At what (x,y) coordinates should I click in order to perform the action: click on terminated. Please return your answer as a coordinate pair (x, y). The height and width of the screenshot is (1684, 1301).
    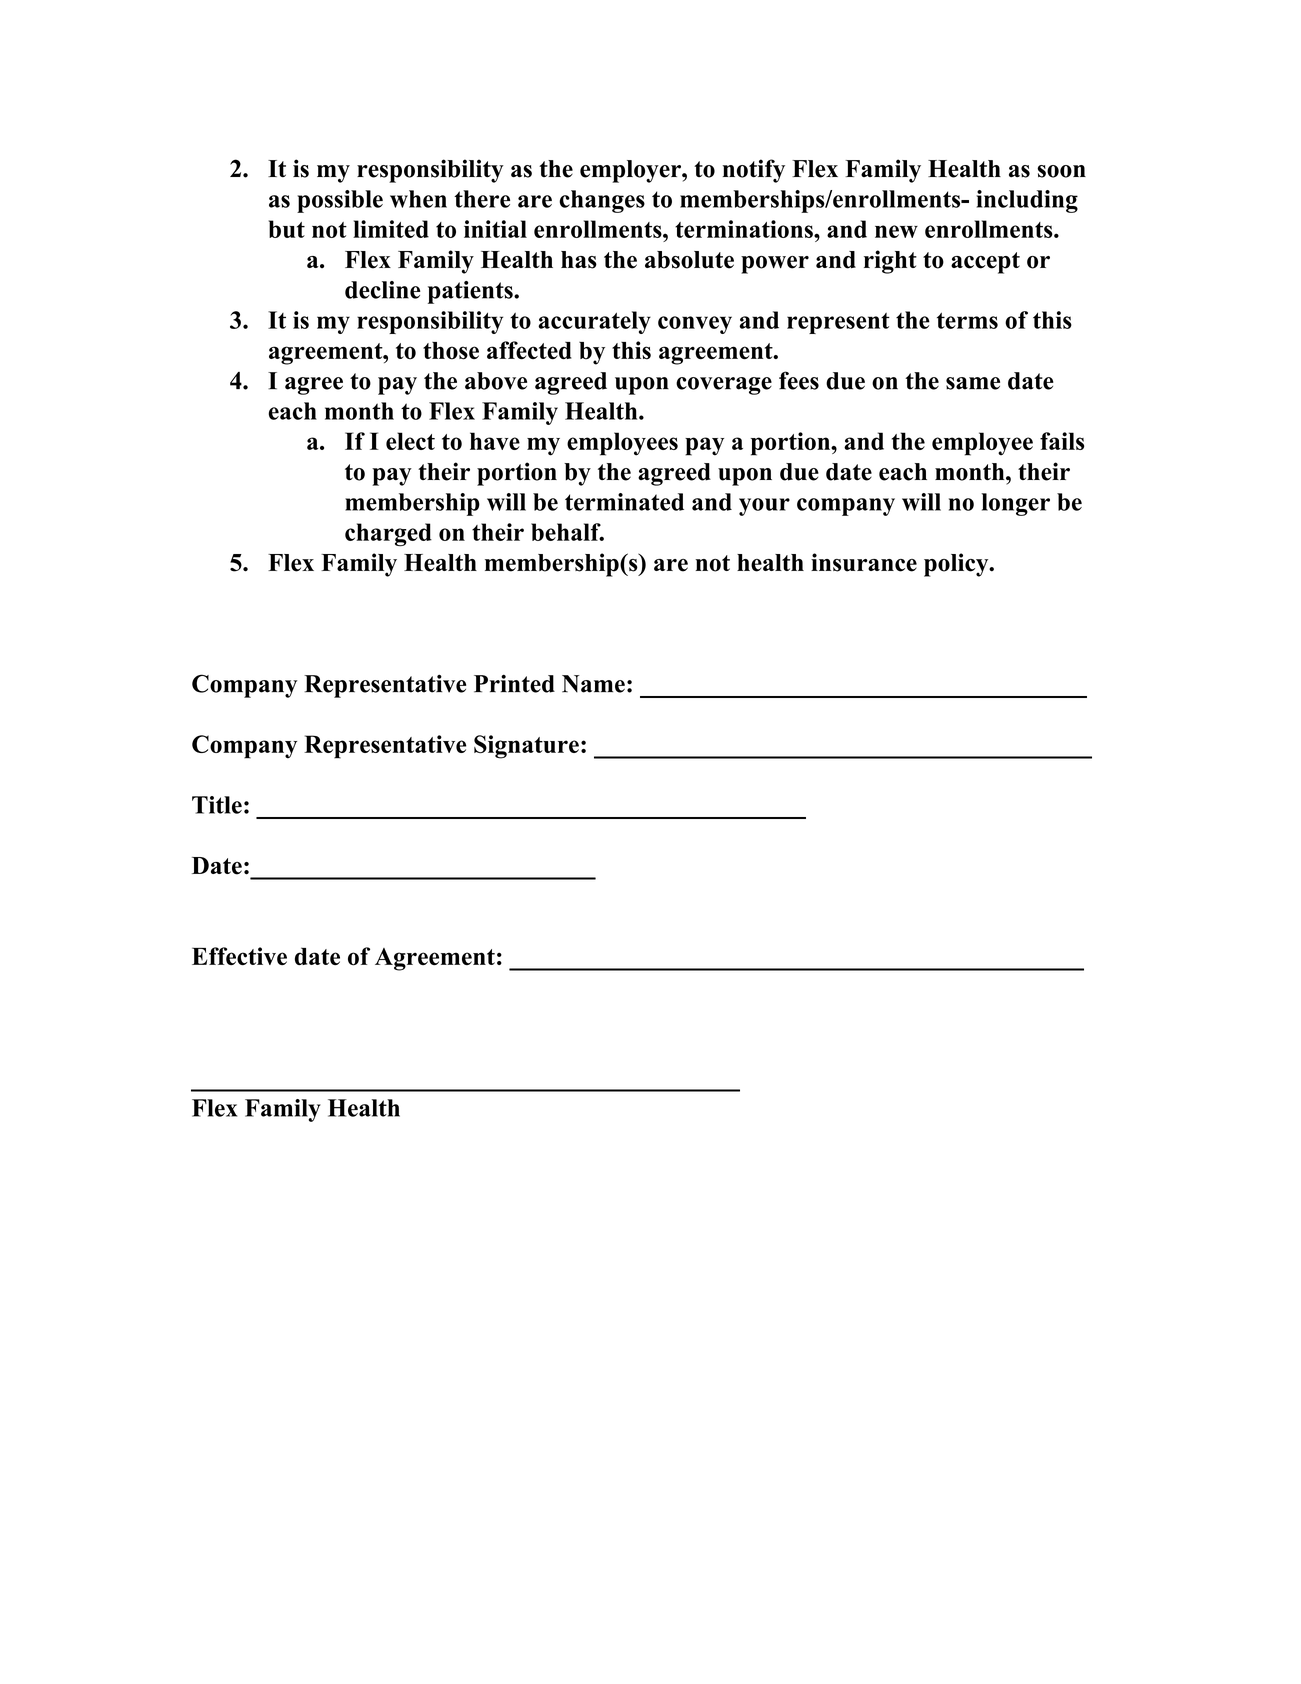
    Looking at the image, I should click on (624, 502).
